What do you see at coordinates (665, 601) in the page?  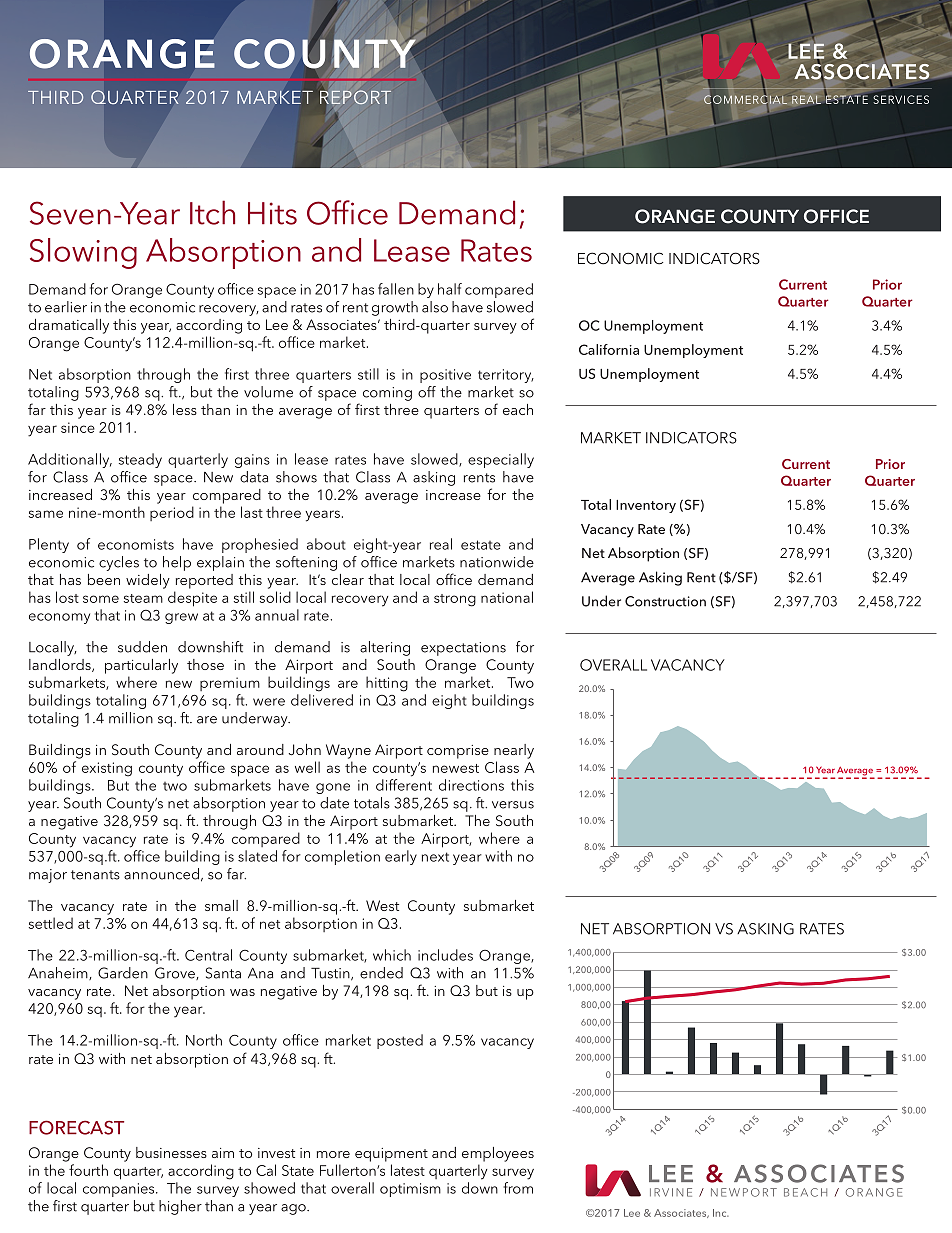 I see `Construction` at bounding box center [665, 601].
